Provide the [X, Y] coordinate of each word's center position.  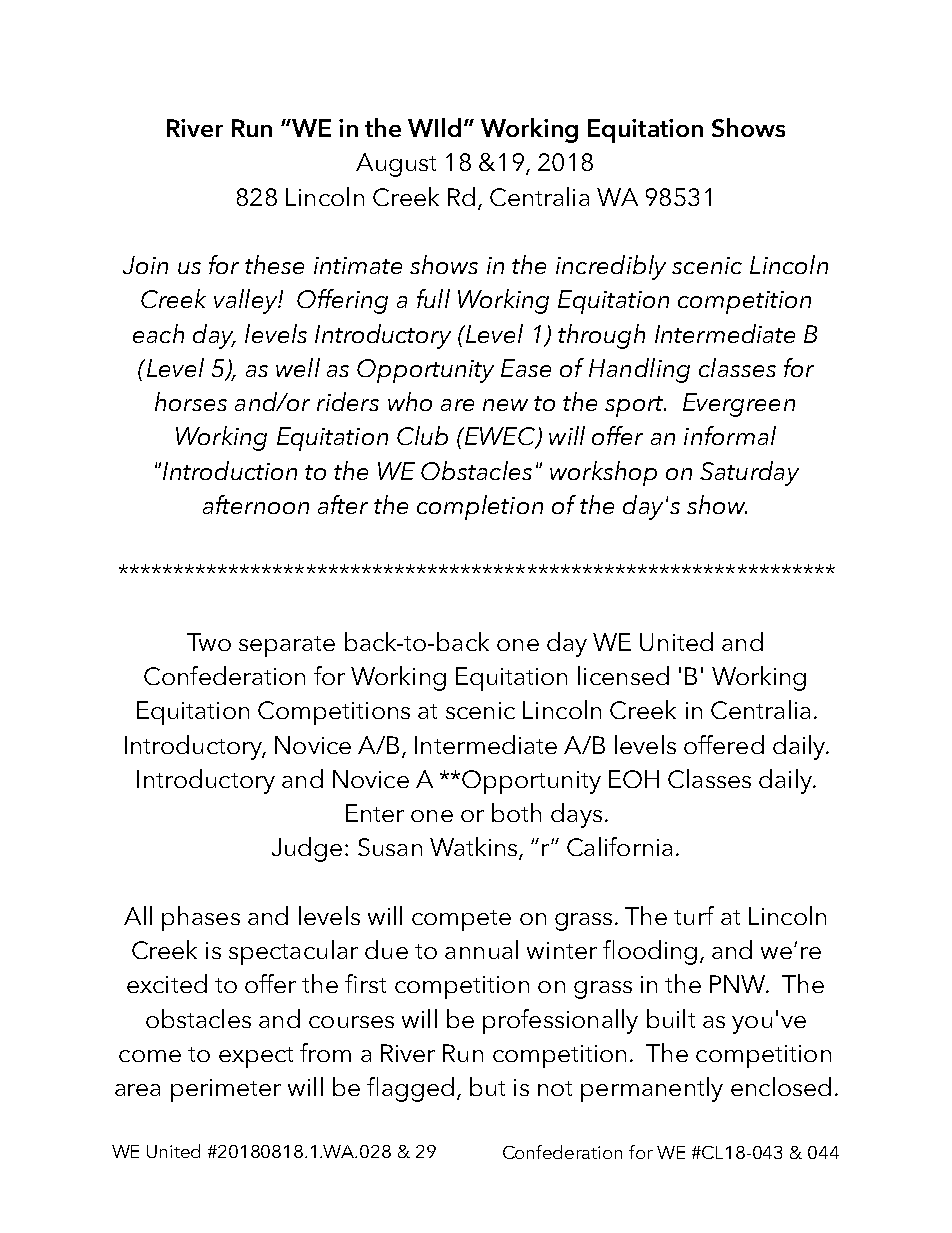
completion [480, 507]
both [516, 812]
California [619, 846]
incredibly [611, 267]
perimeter [226, 1090]
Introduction [230, 470]
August [396, 165]
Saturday [749, 473]
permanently [652, 1089]
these [274, 264]
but [487, 1086]
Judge [307, 849]
